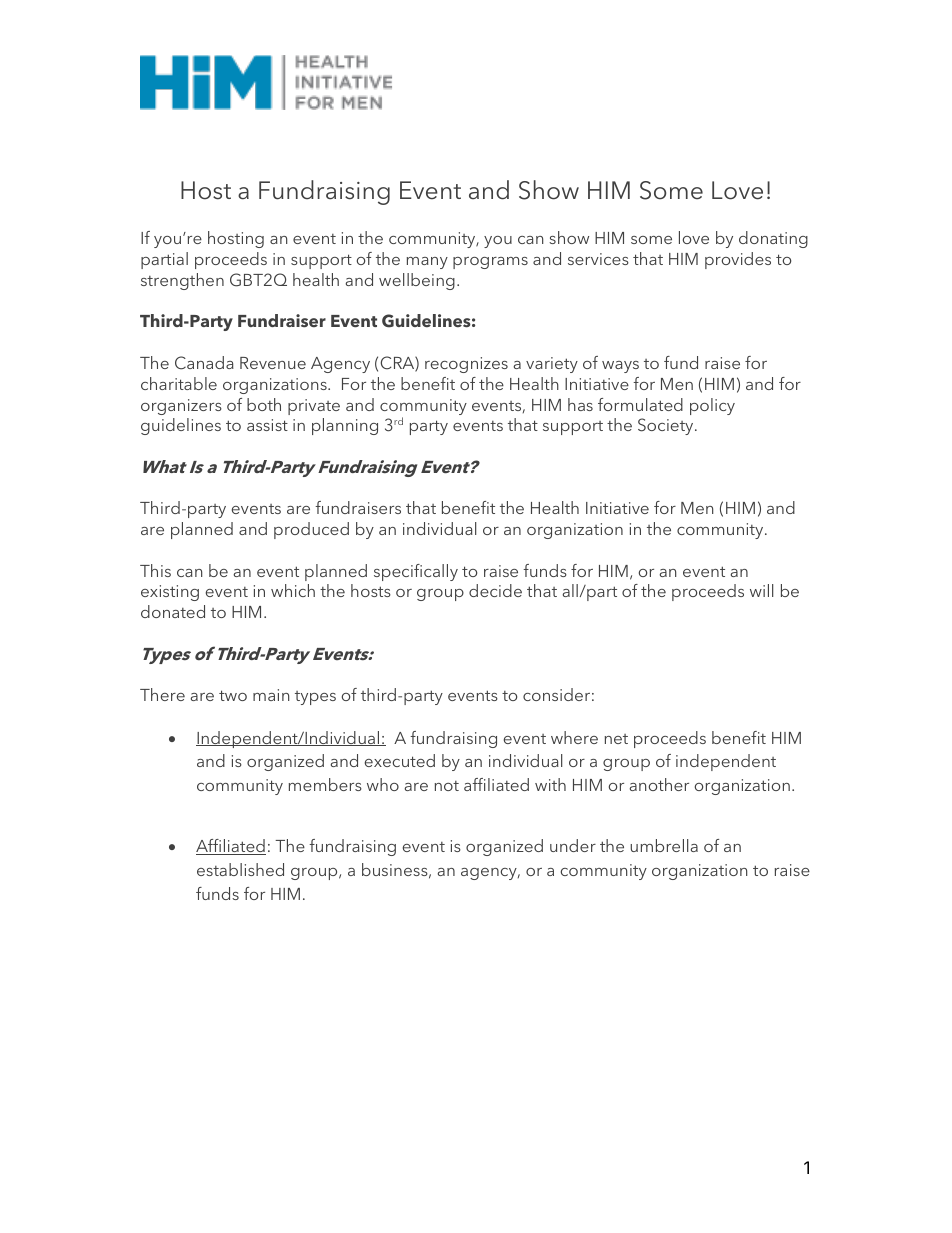  What do you see at coordinates (616, 739) in the screenshot?
I see `net` at bounding box center [616, 739].
